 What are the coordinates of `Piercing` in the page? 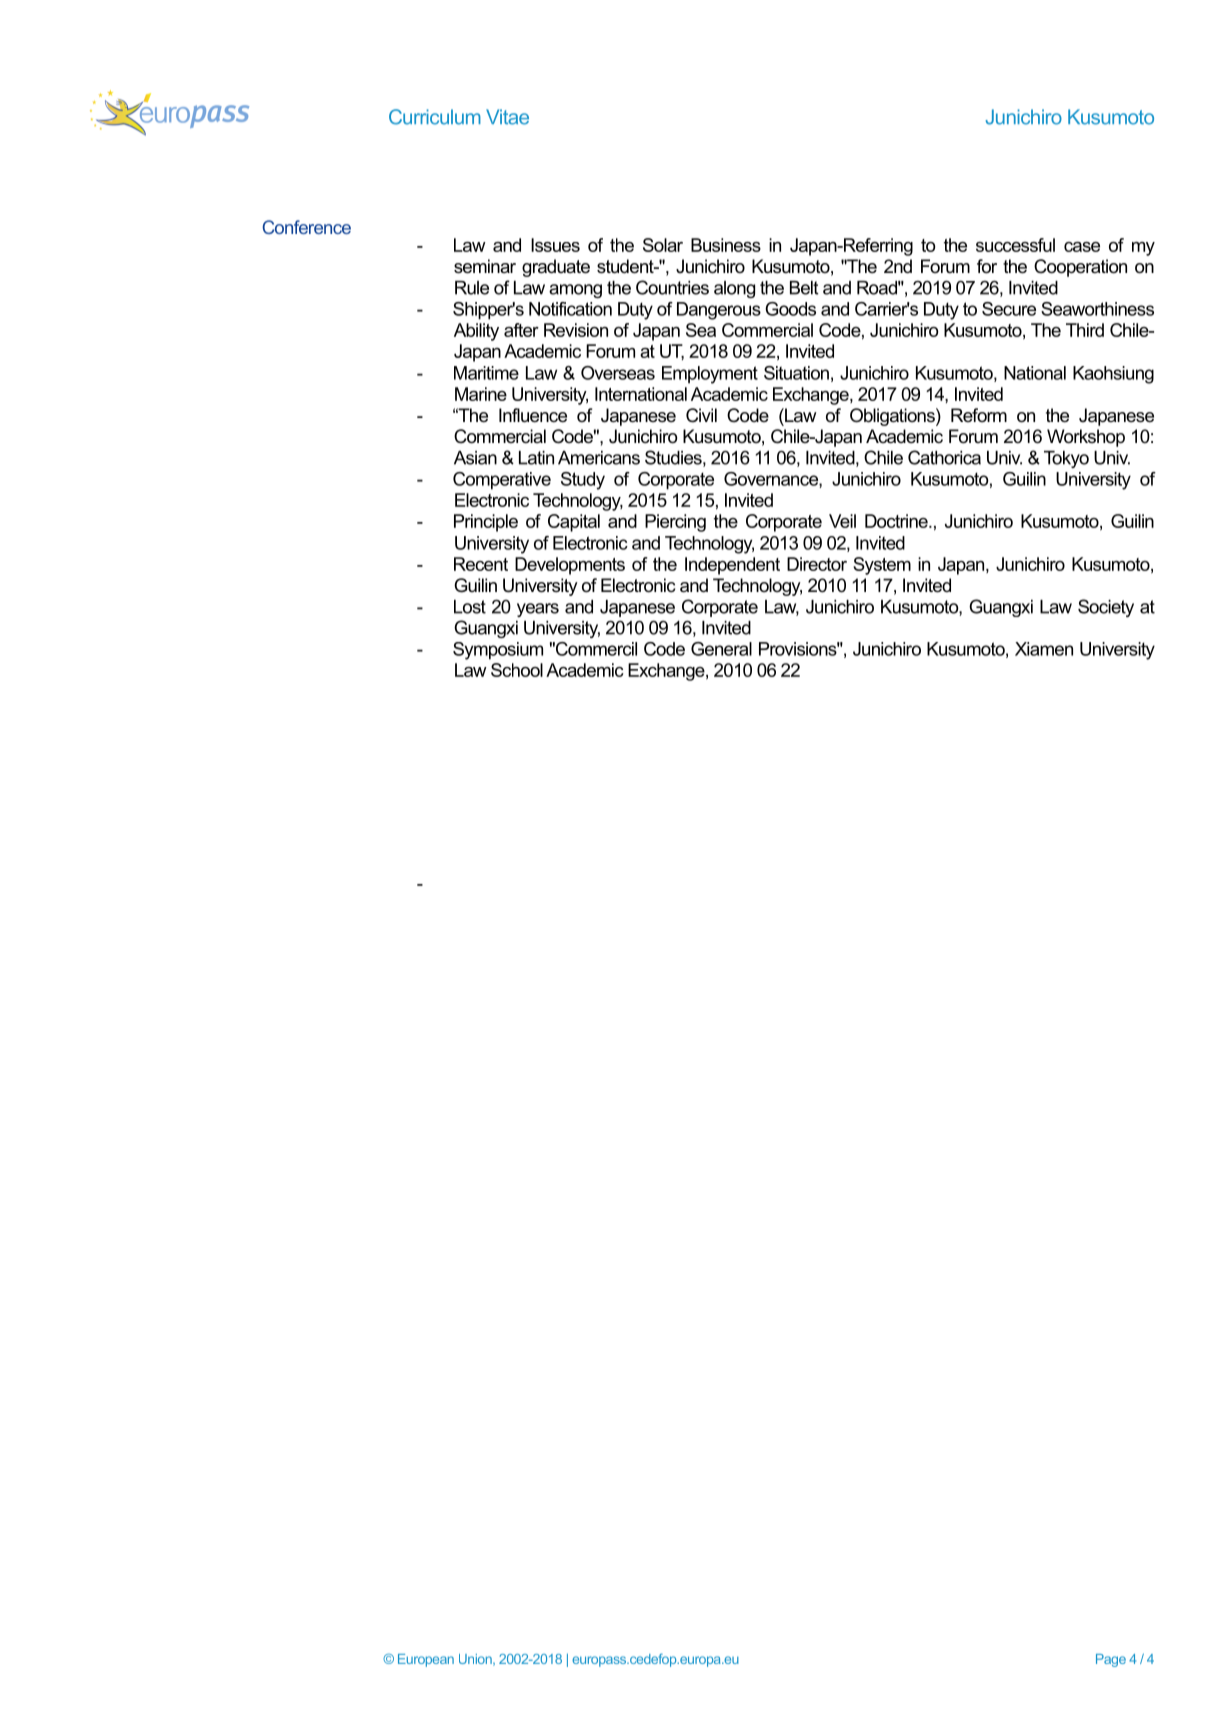 It's located at (675, 523).
